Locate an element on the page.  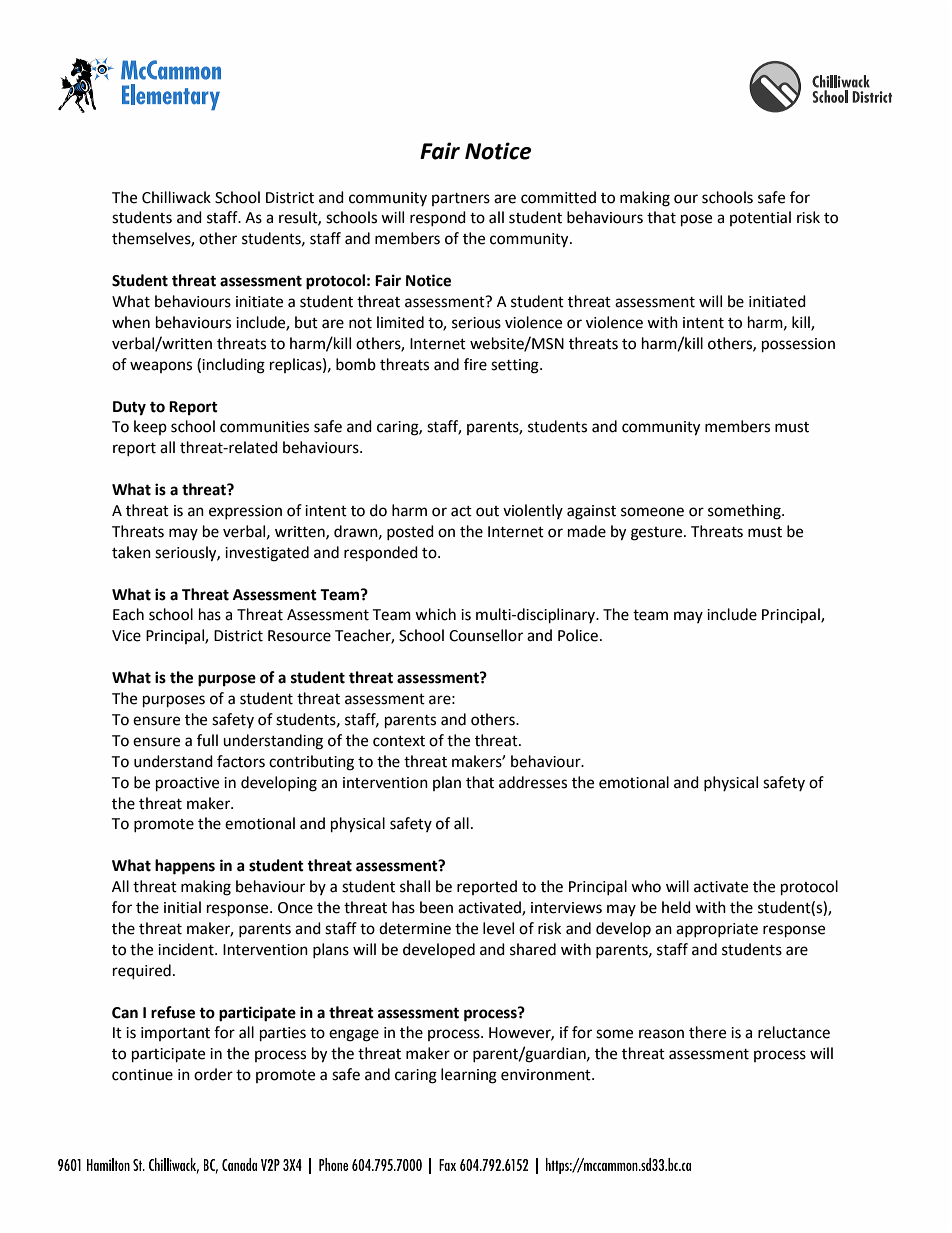
important is located at coordinates (175, 1034).
